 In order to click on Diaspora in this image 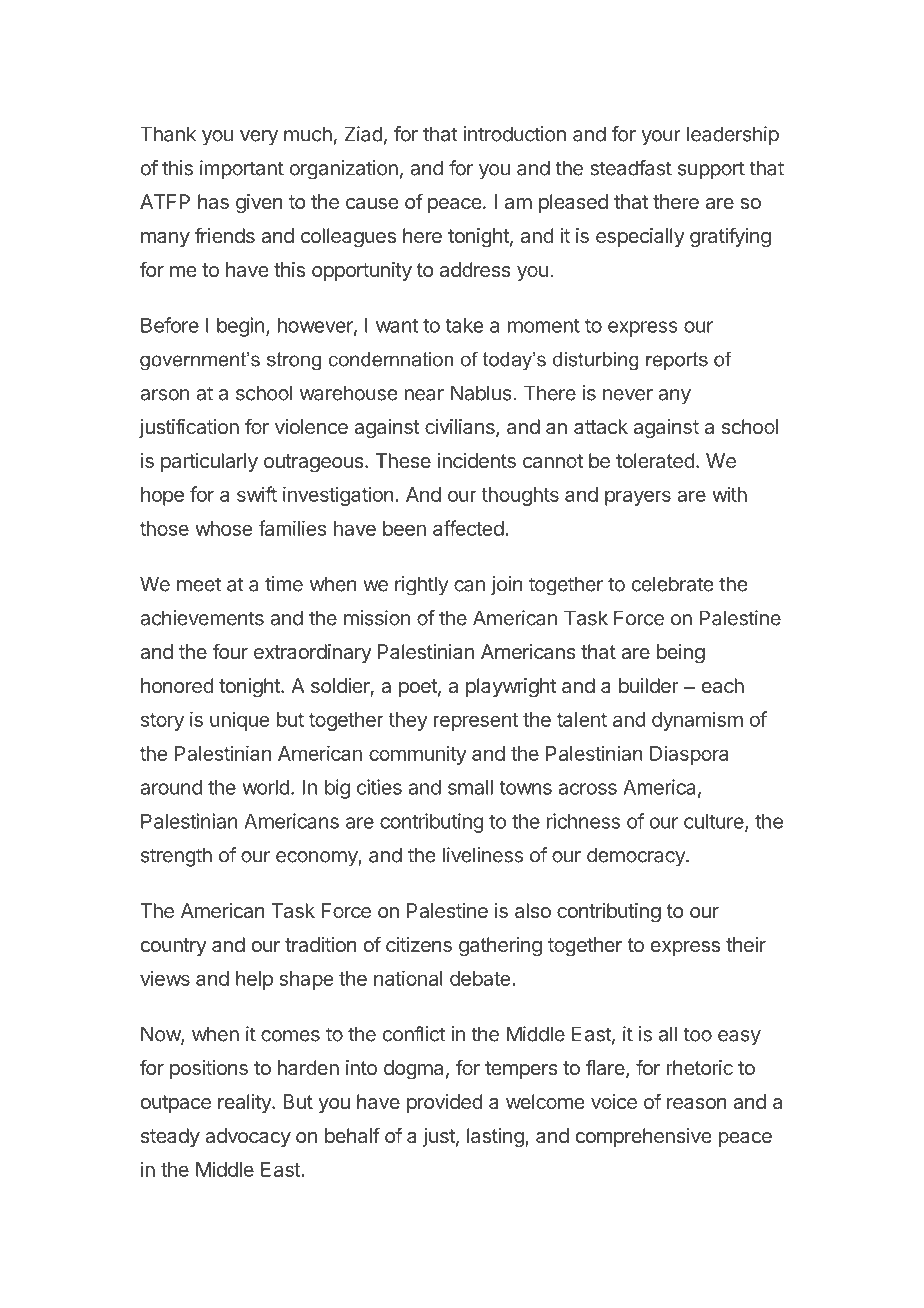, I will do `click(689, 755)`.
